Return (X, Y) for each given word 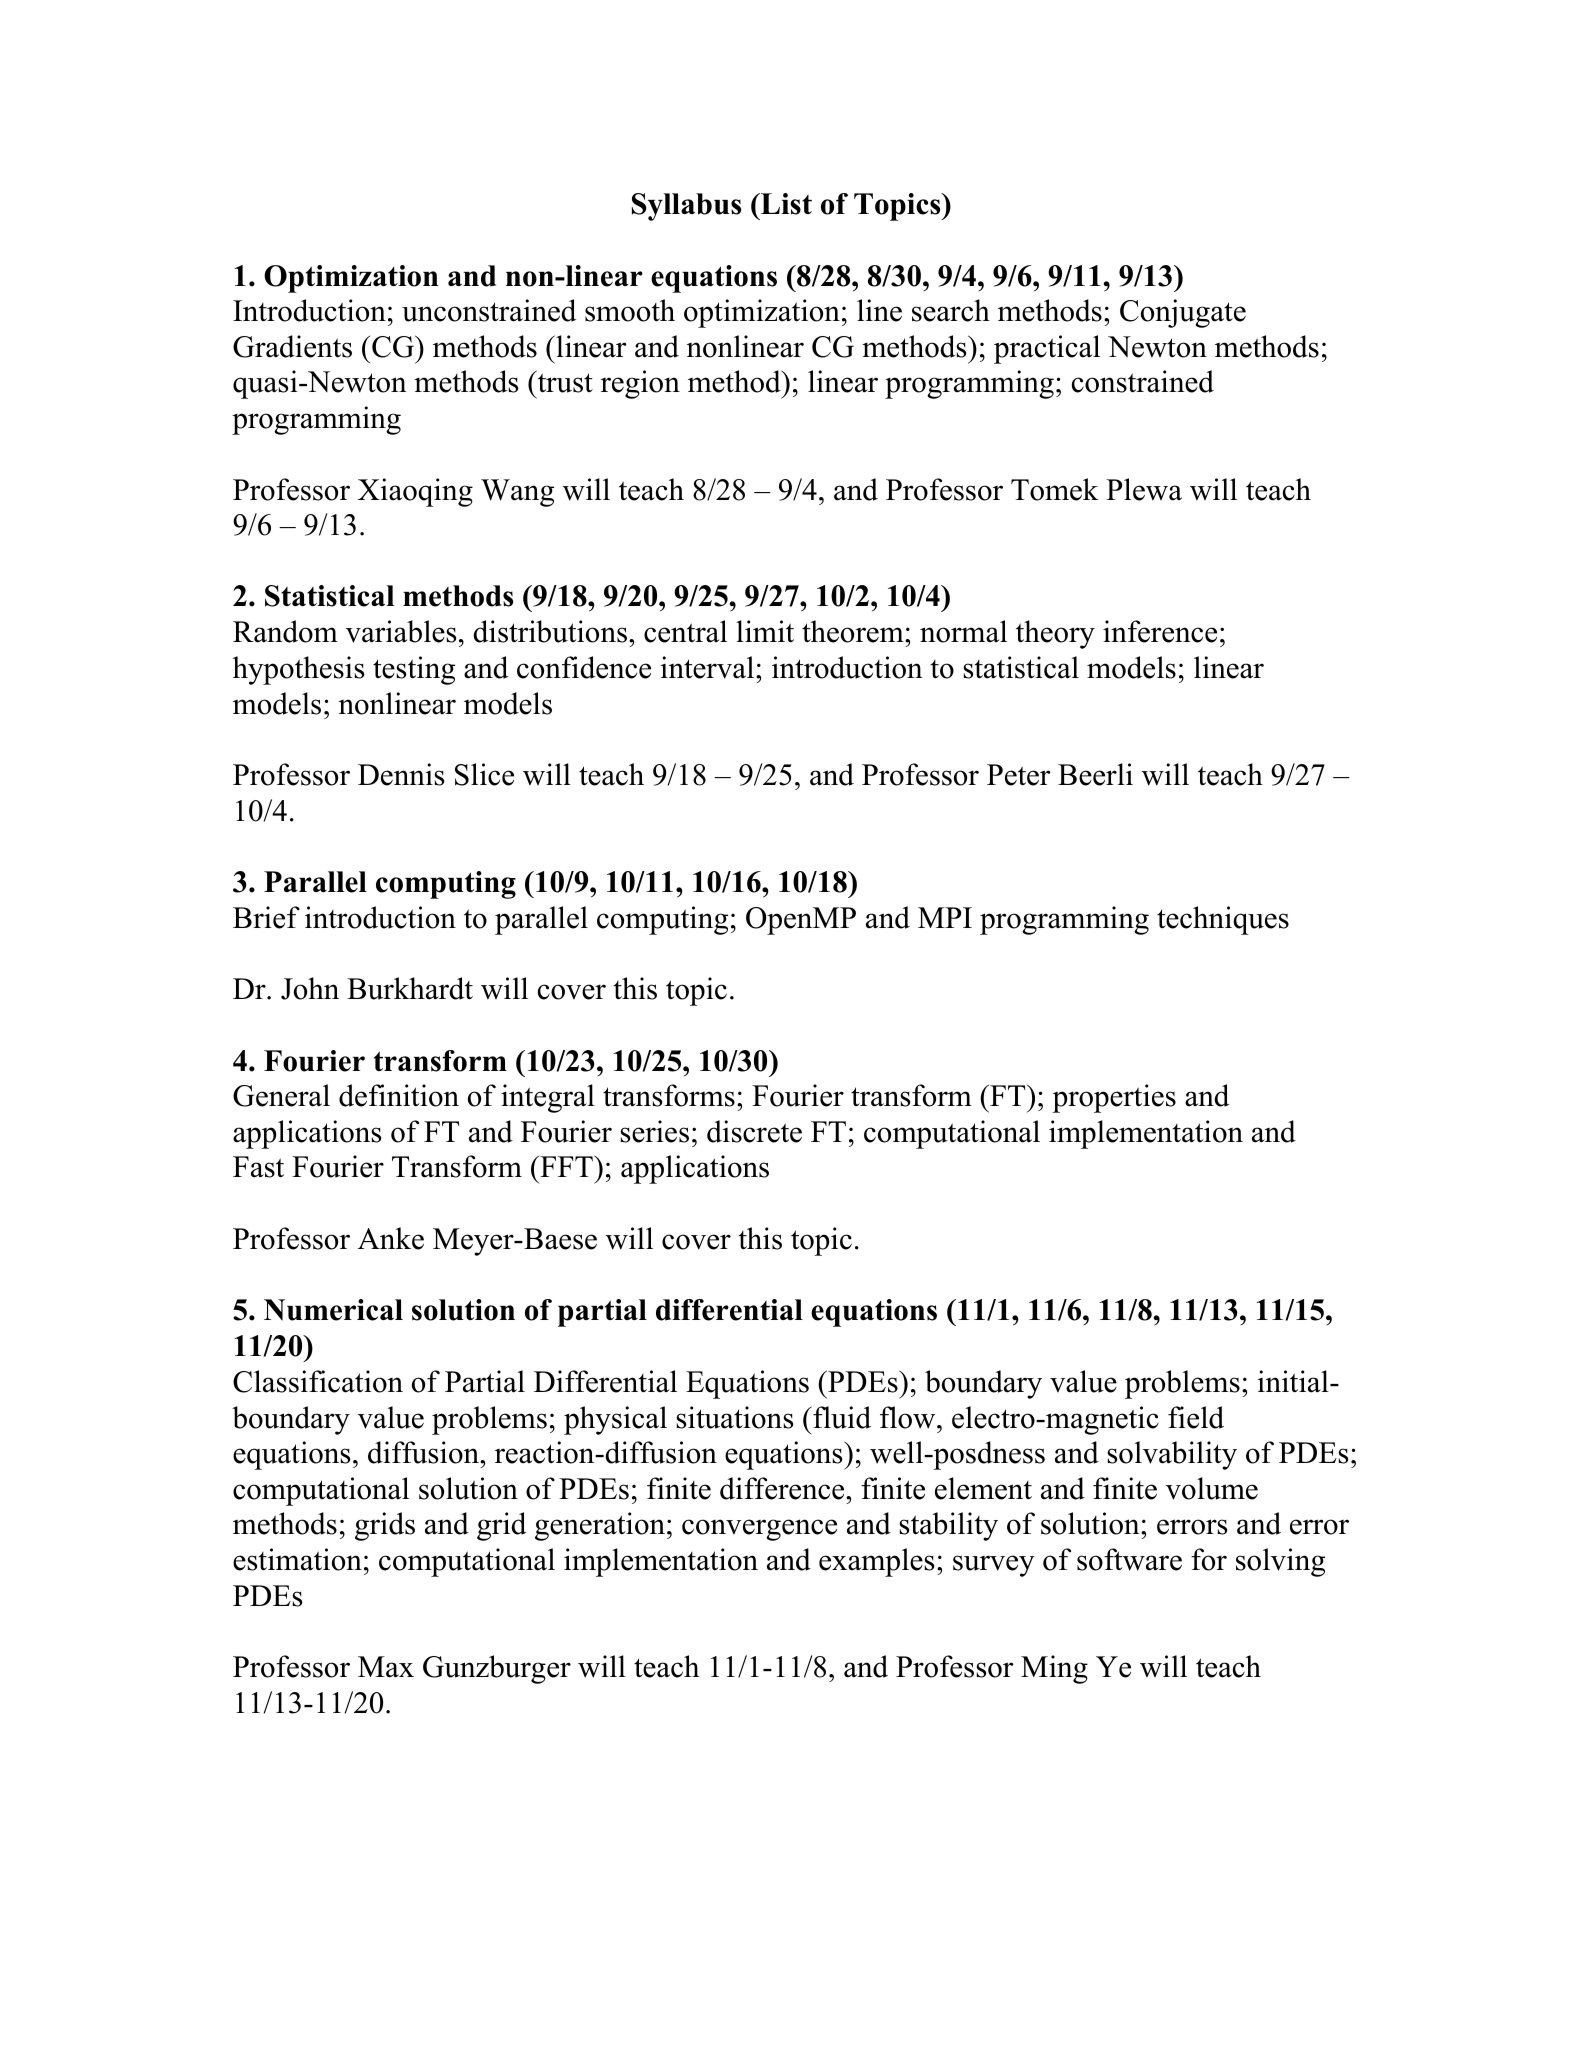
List (785, 204)
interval (707, 667)
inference (1160, 631)
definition (399, 1095)
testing (414, 670)
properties (1114, 1098)
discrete (754, 1131)
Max (386, 1667)
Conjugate (1183, 313)
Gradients (292, 346)
